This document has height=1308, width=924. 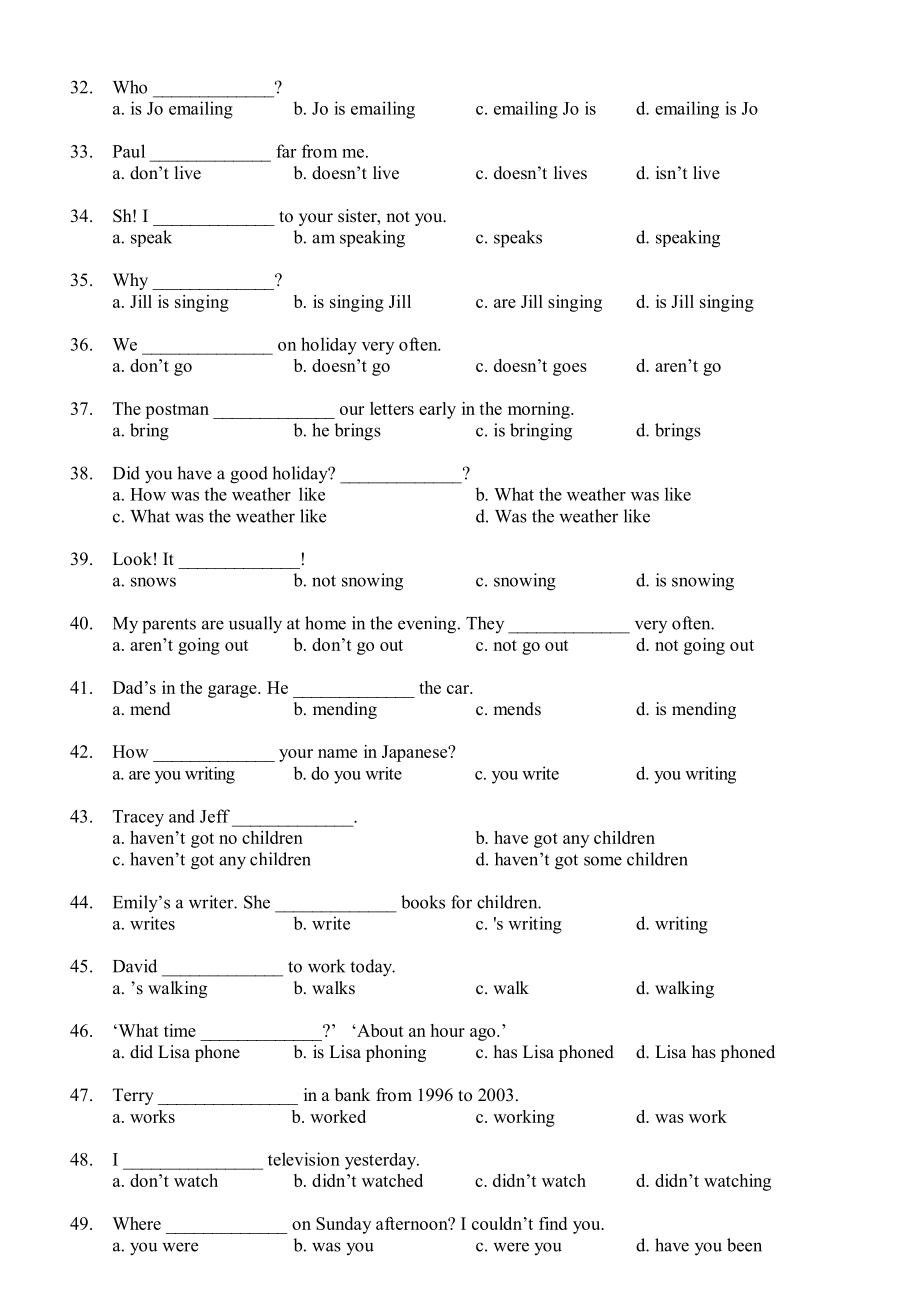 I want to click on goes, so click(x=570, y=369).
